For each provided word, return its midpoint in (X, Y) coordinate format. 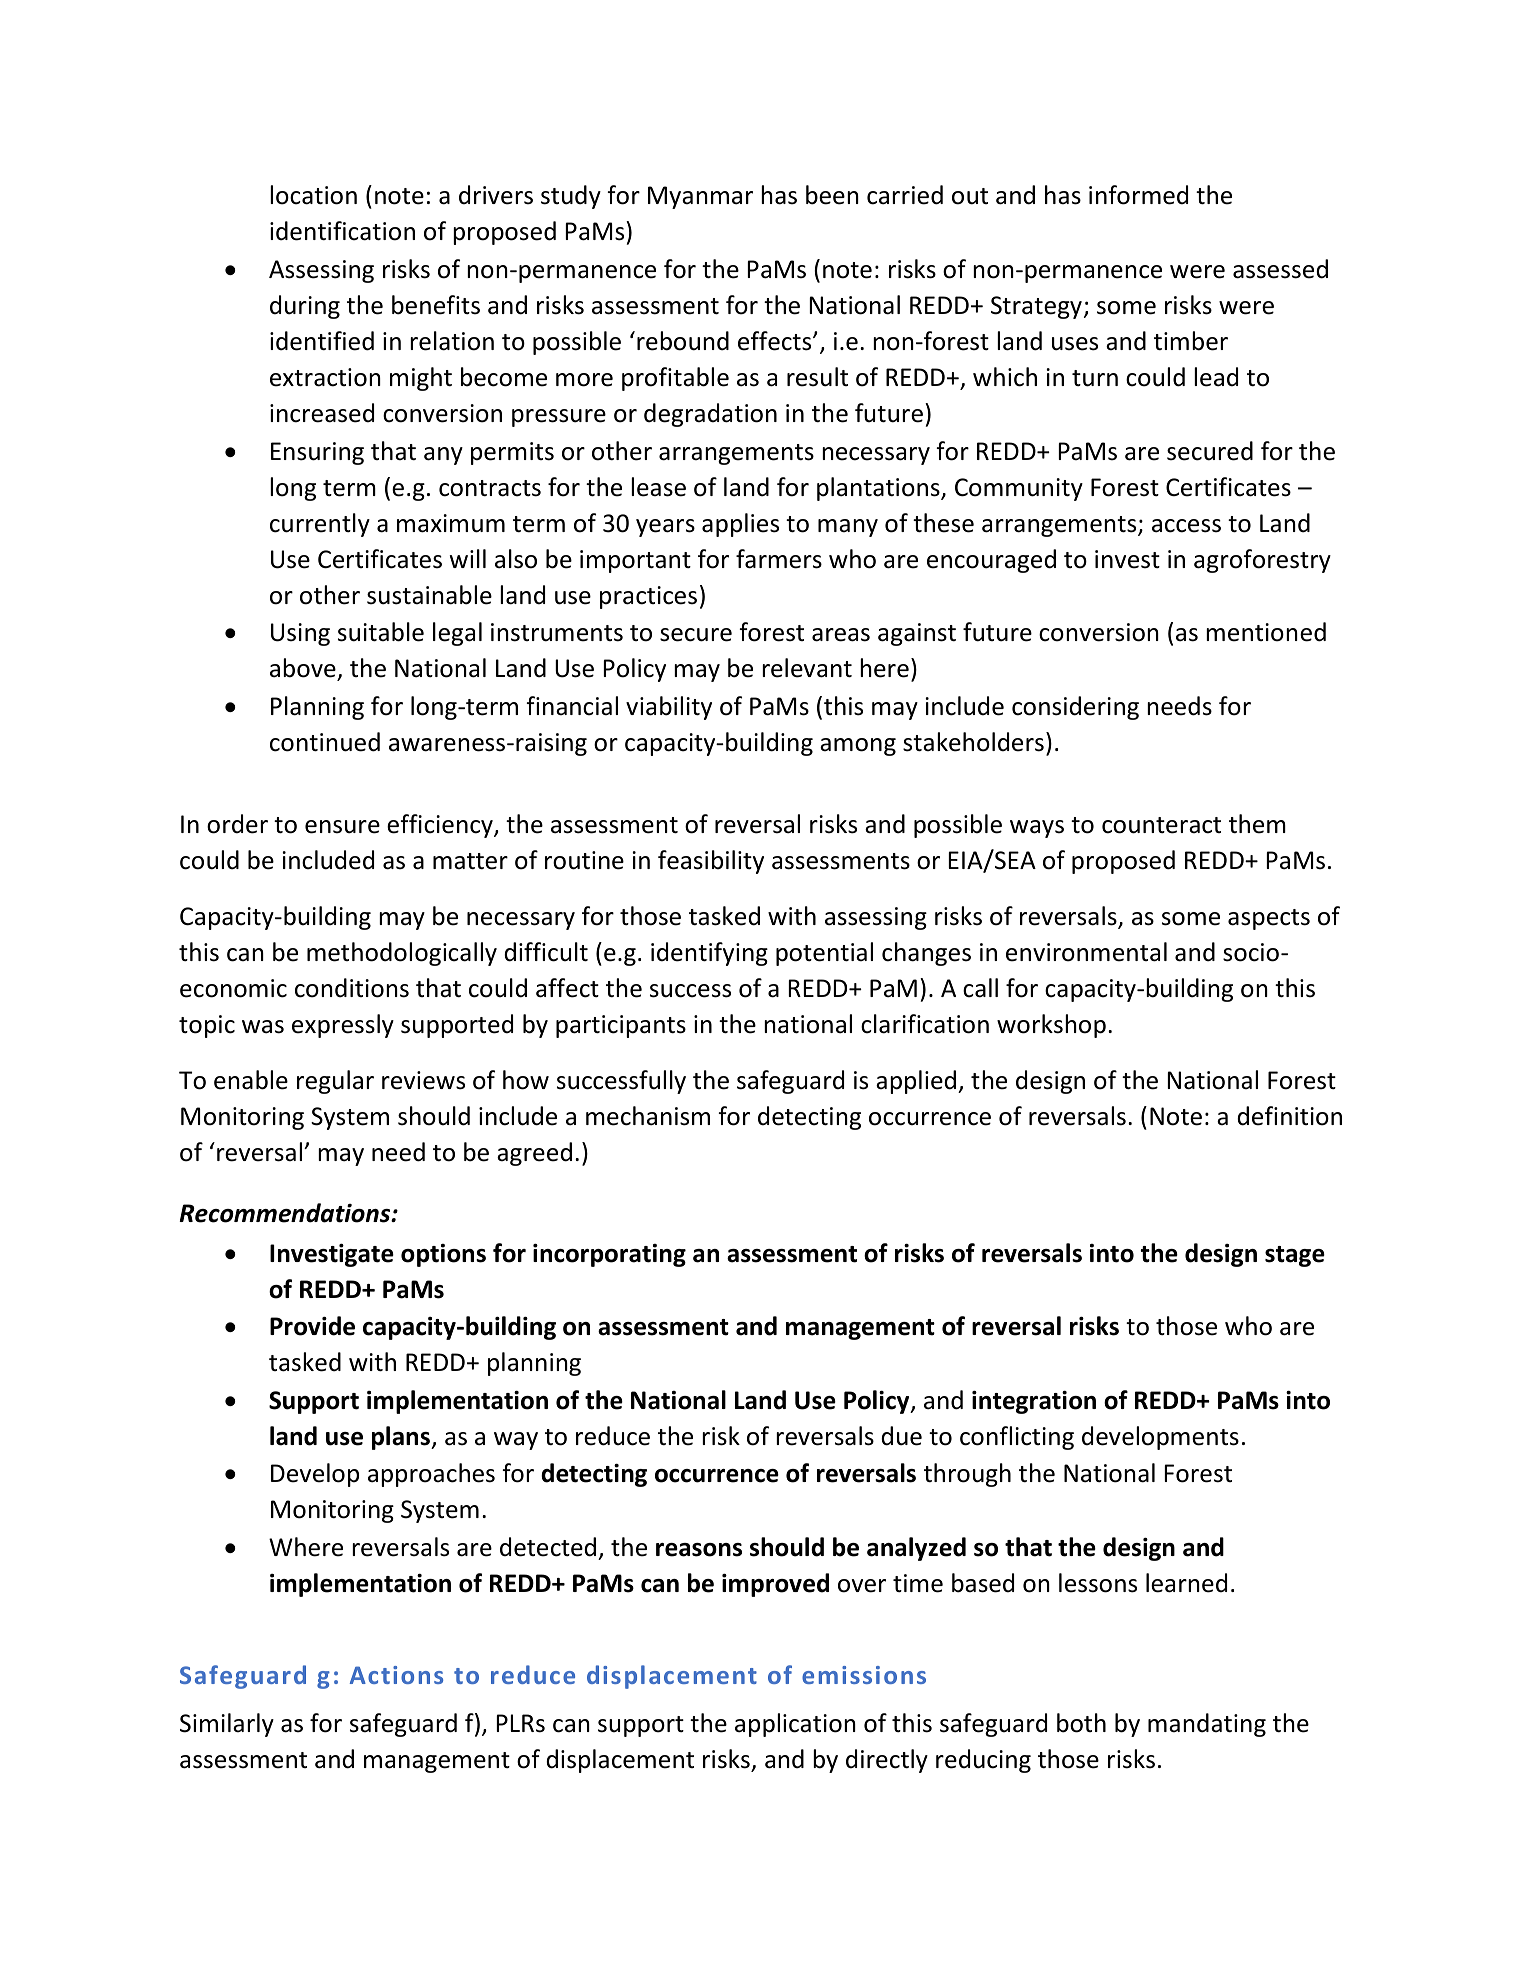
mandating (1207, 1725)
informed (1138, 195)
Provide (312, 1326)
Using (300, 634)
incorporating (609, 1255)
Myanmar (700, 197)
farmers (779, 559)
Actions (396, 1675)
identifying (709, 954)
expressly (343, 1026)
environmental (1086, 952)
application (795, 1725)
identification (342, 231)
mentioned (1266, 632)
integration (1034, 1402)
